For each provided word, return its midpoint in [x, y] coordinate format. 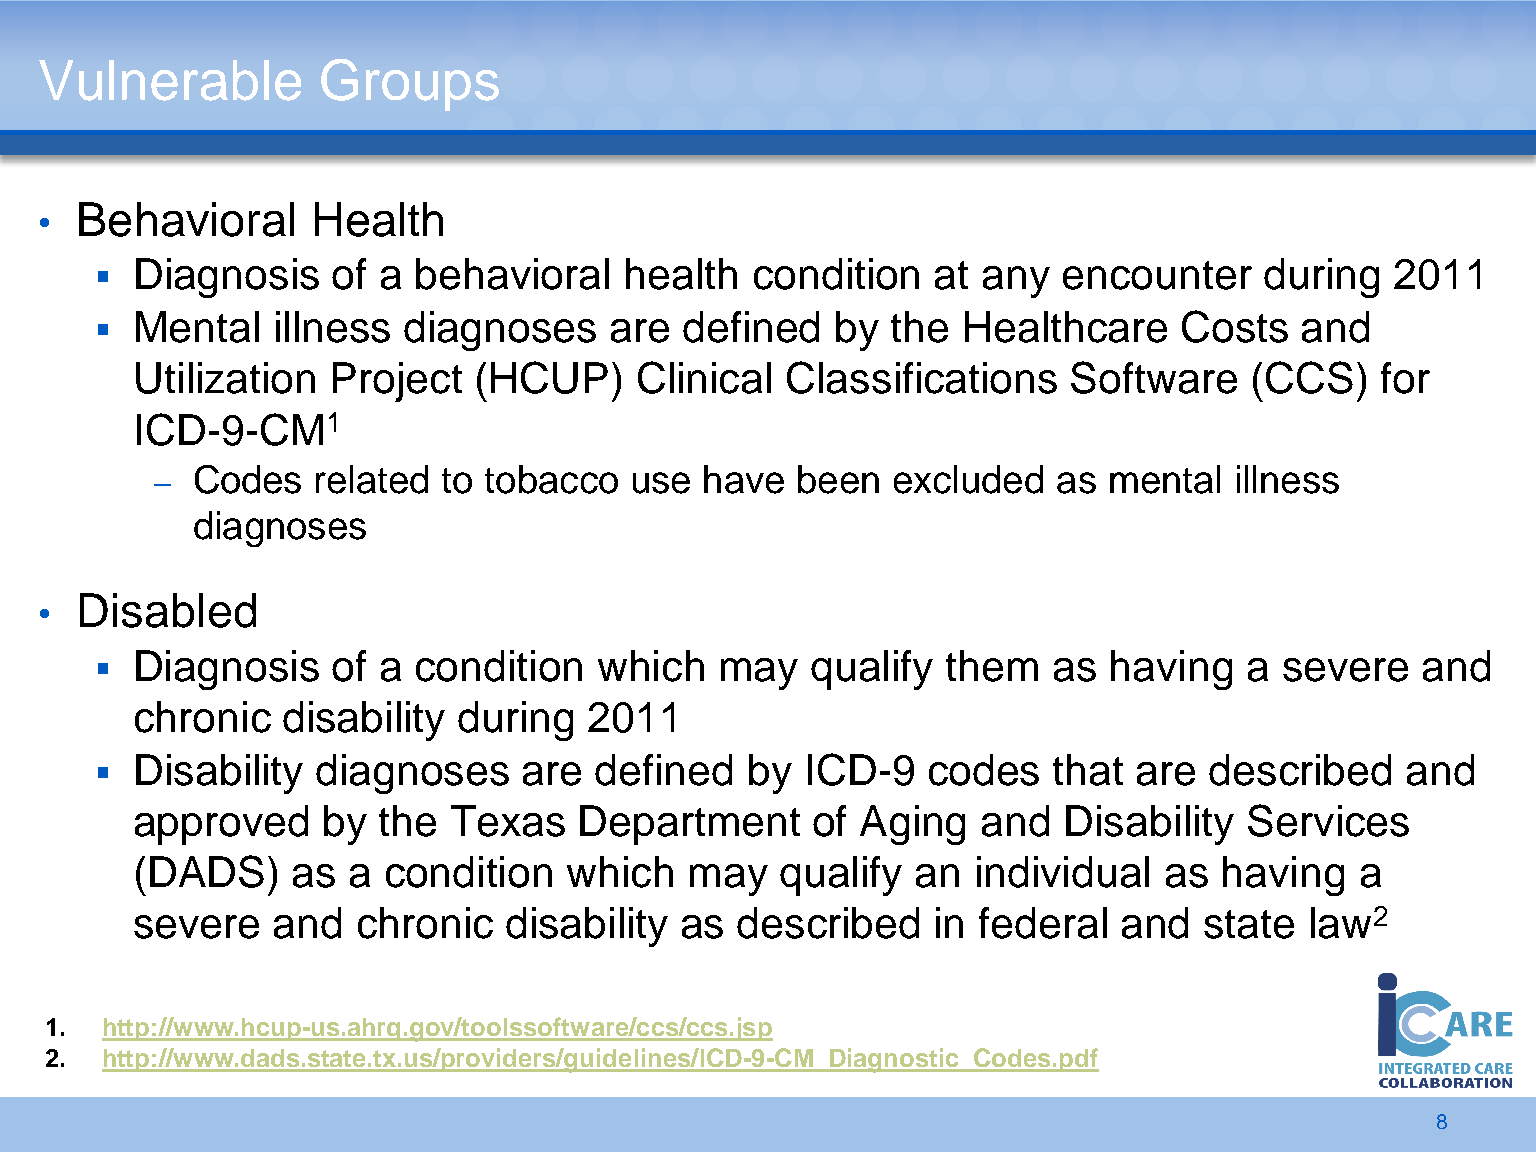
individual [1063, 872]
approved [221, 825]
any [1016, 282]
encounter [1157, 275]
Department [690, 825]
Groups [410, 85]
